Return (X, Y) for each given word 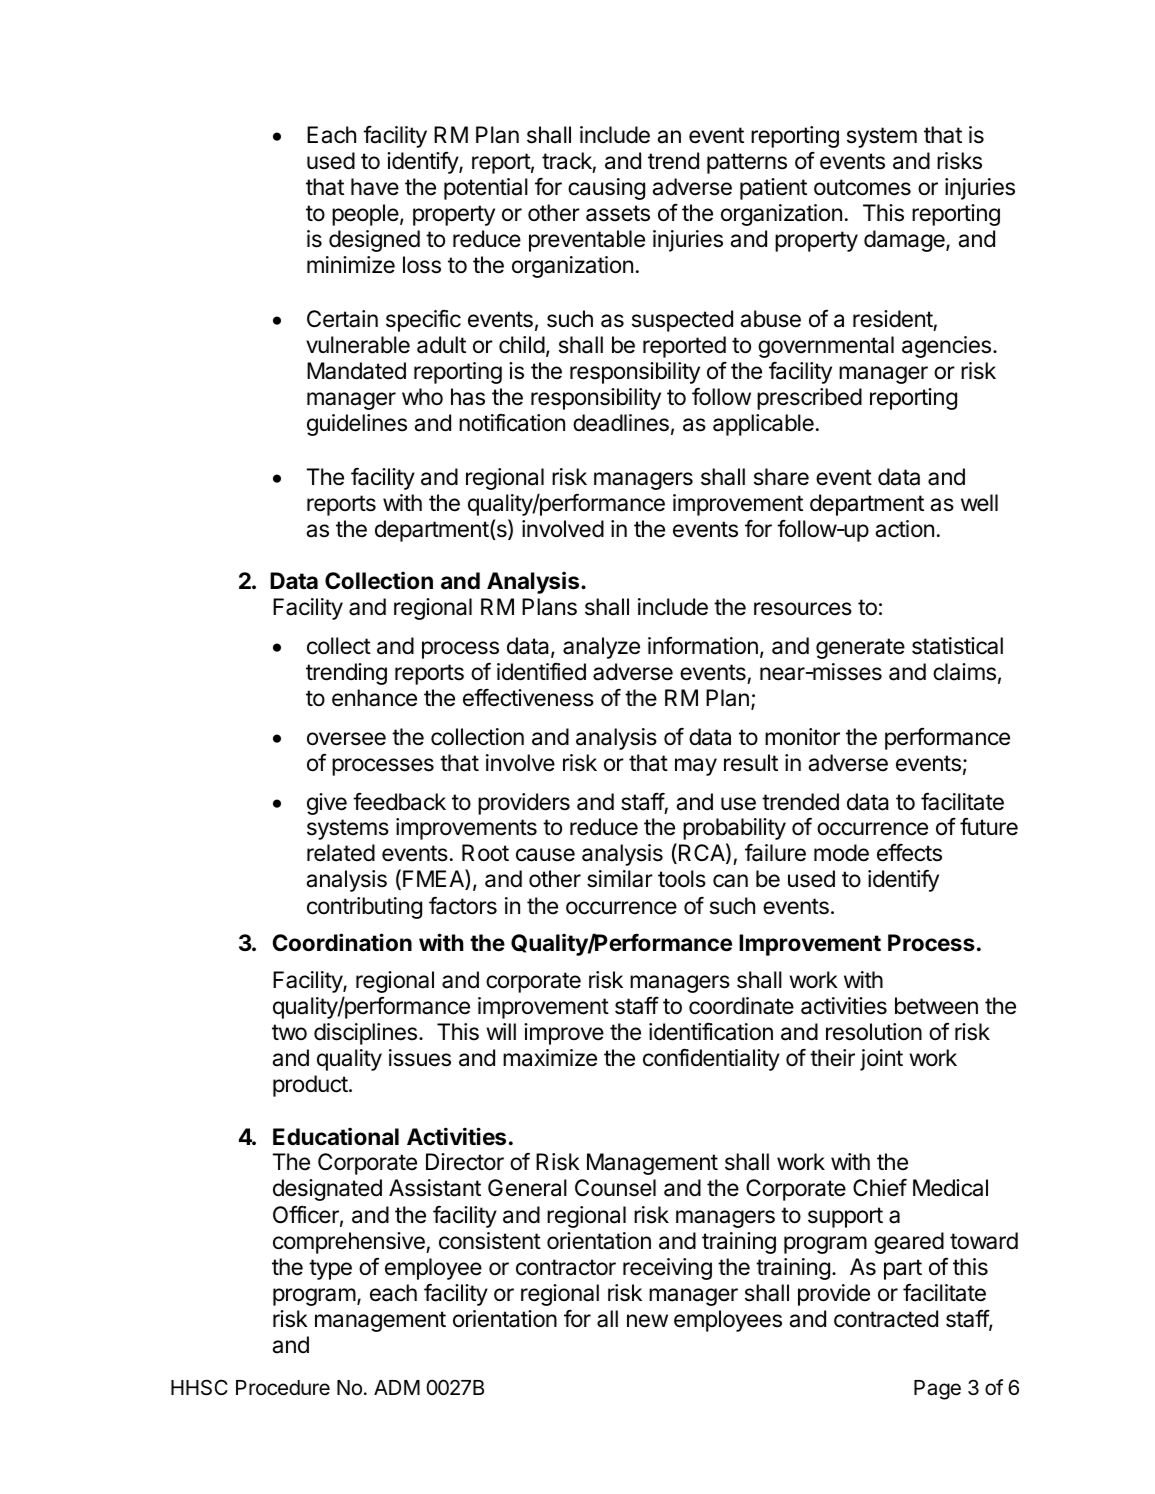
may (696, 767)
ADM (397, 1387)
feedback (399, 801)
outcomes (862, 187)
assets (618, 213)
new (647, 1321)
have (375, 187)
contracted (886, 1319)
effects (909, 852)
